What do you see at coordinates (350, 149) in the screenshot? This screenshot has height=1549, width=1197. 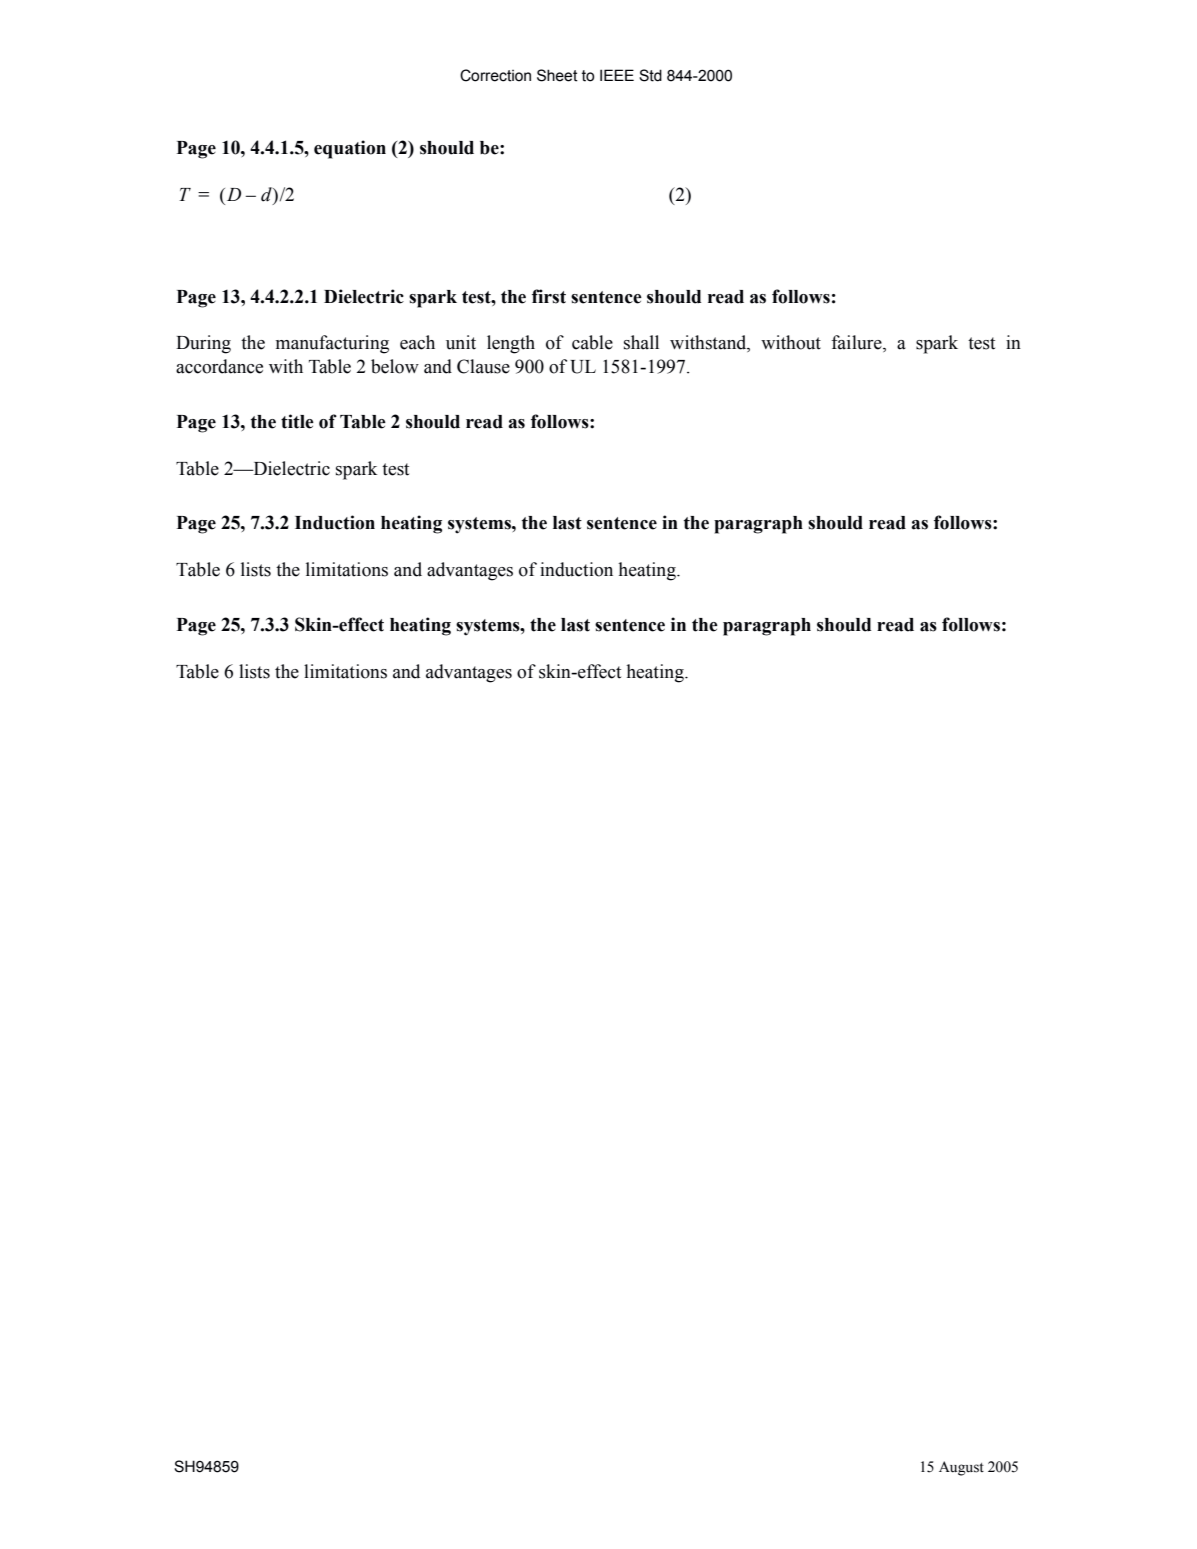 I see `equation` at bounding box center [350, 149].
